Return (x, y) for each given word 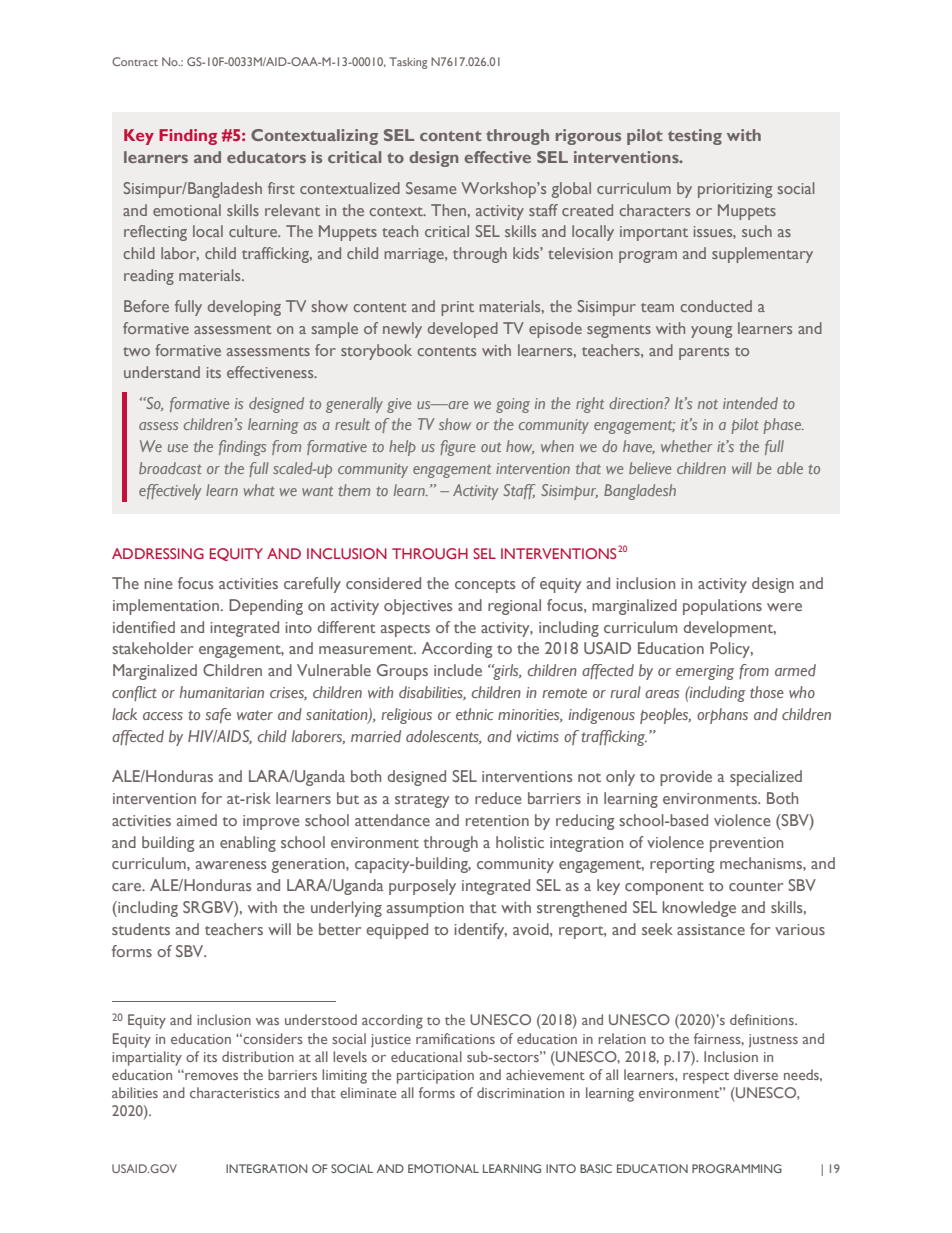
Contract (135, 61)
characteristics (235, 1092)
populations (722, 607)
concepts (485, 586)
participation (435, 1077)
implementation (166, 607)
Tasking (408, 63)
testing (695, 137)
